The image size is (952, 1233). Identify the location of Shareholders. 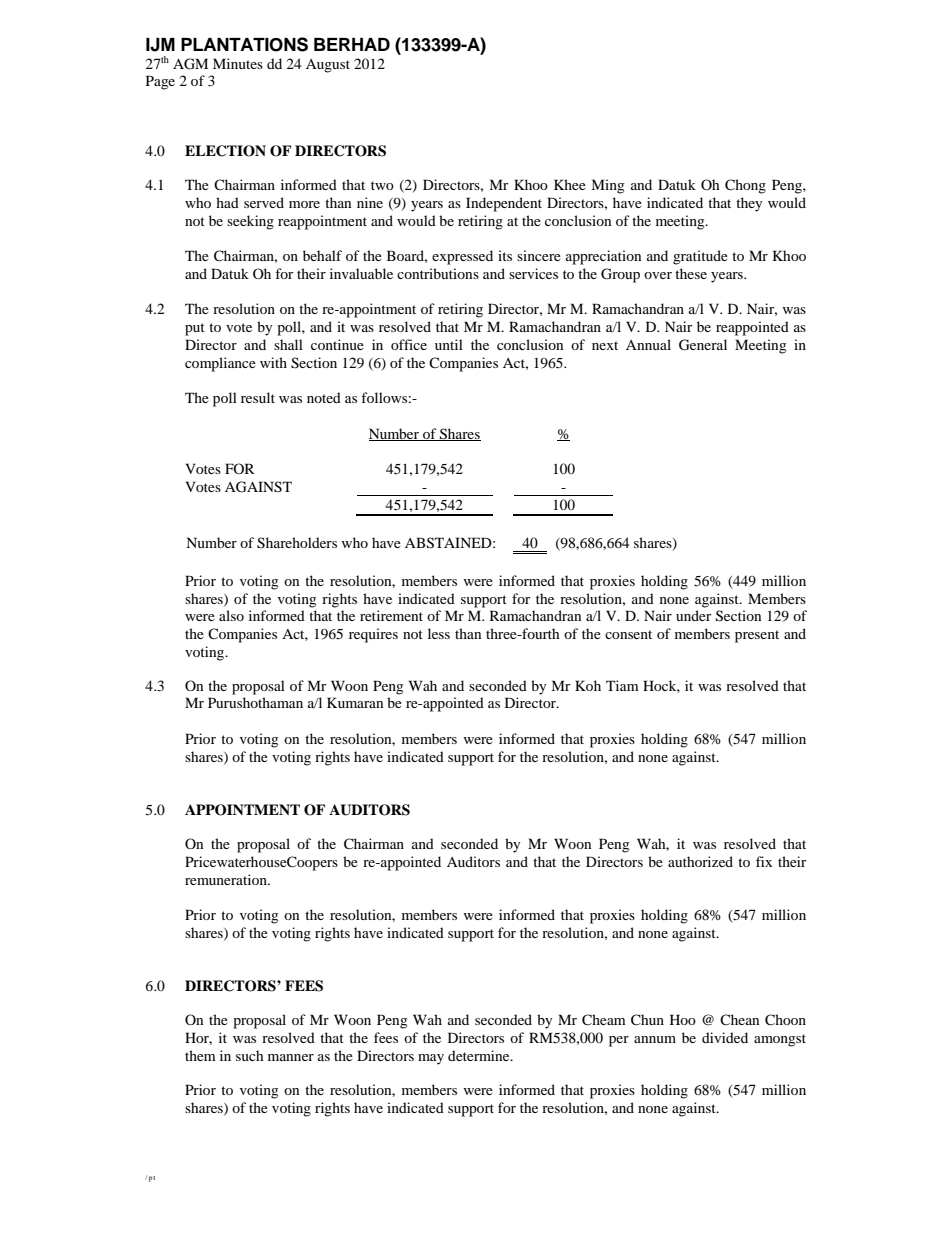
(297, 543).
